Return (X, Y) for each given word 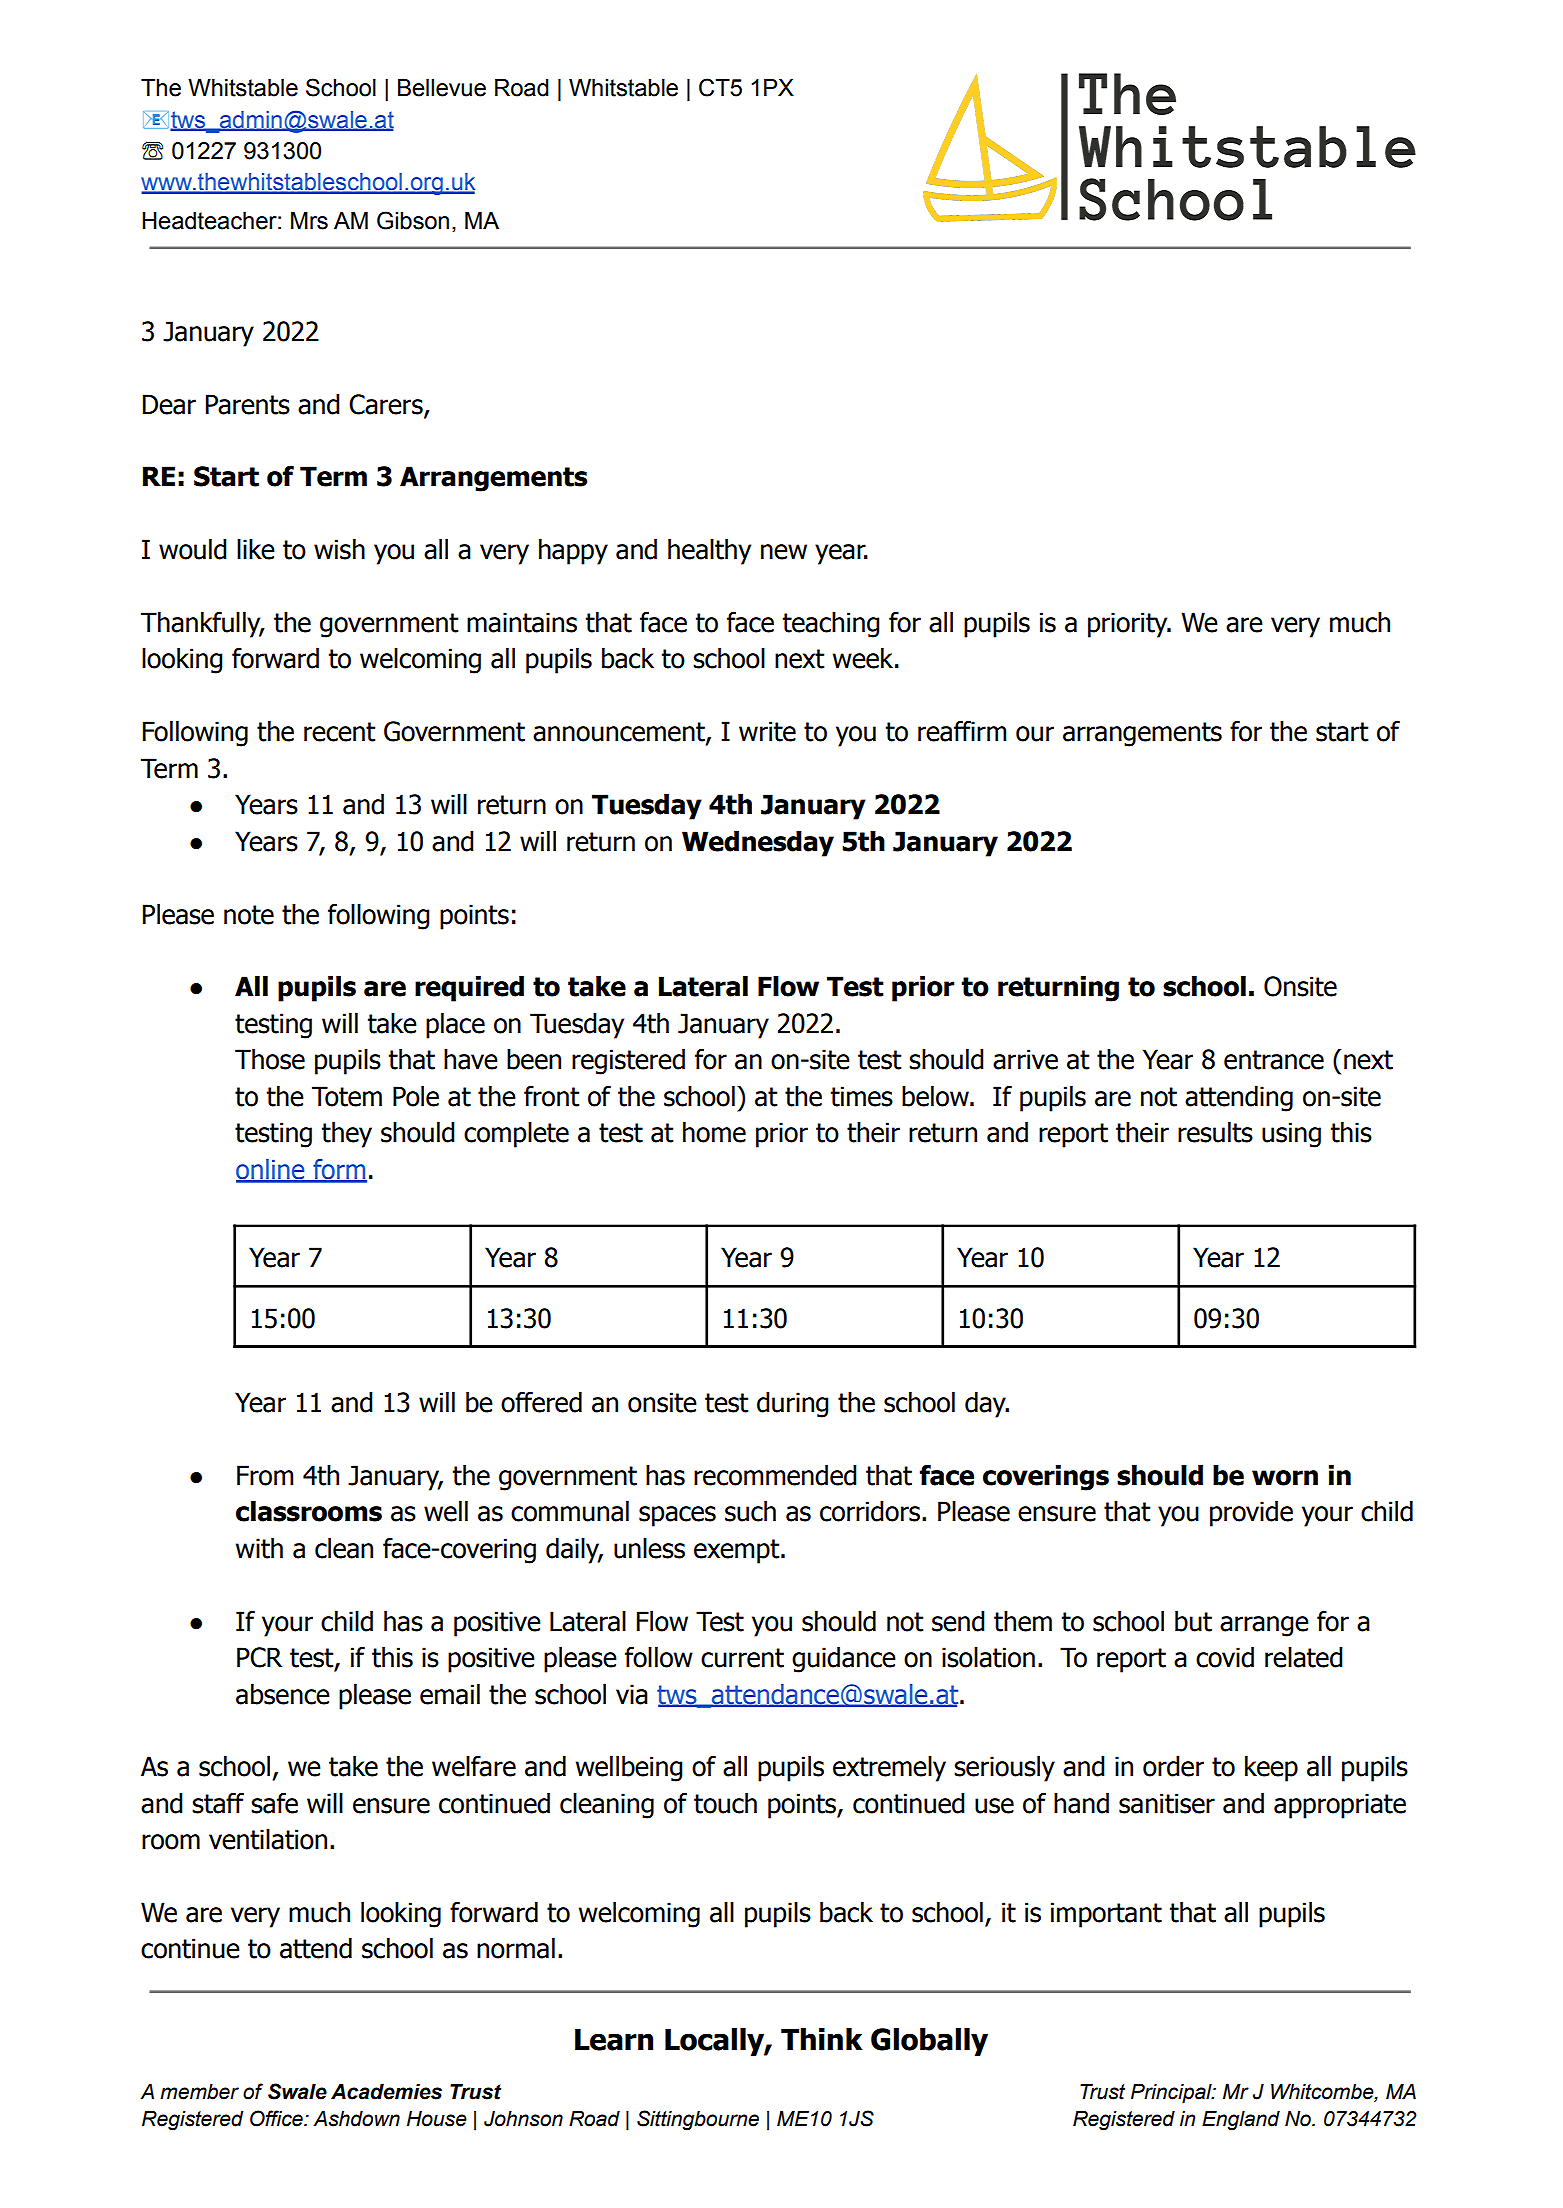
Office (277, 2118)
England (1241, 2121)
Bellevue (442, 88)
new (784, 552)
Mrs (309, 221)
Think (822, 2039)
